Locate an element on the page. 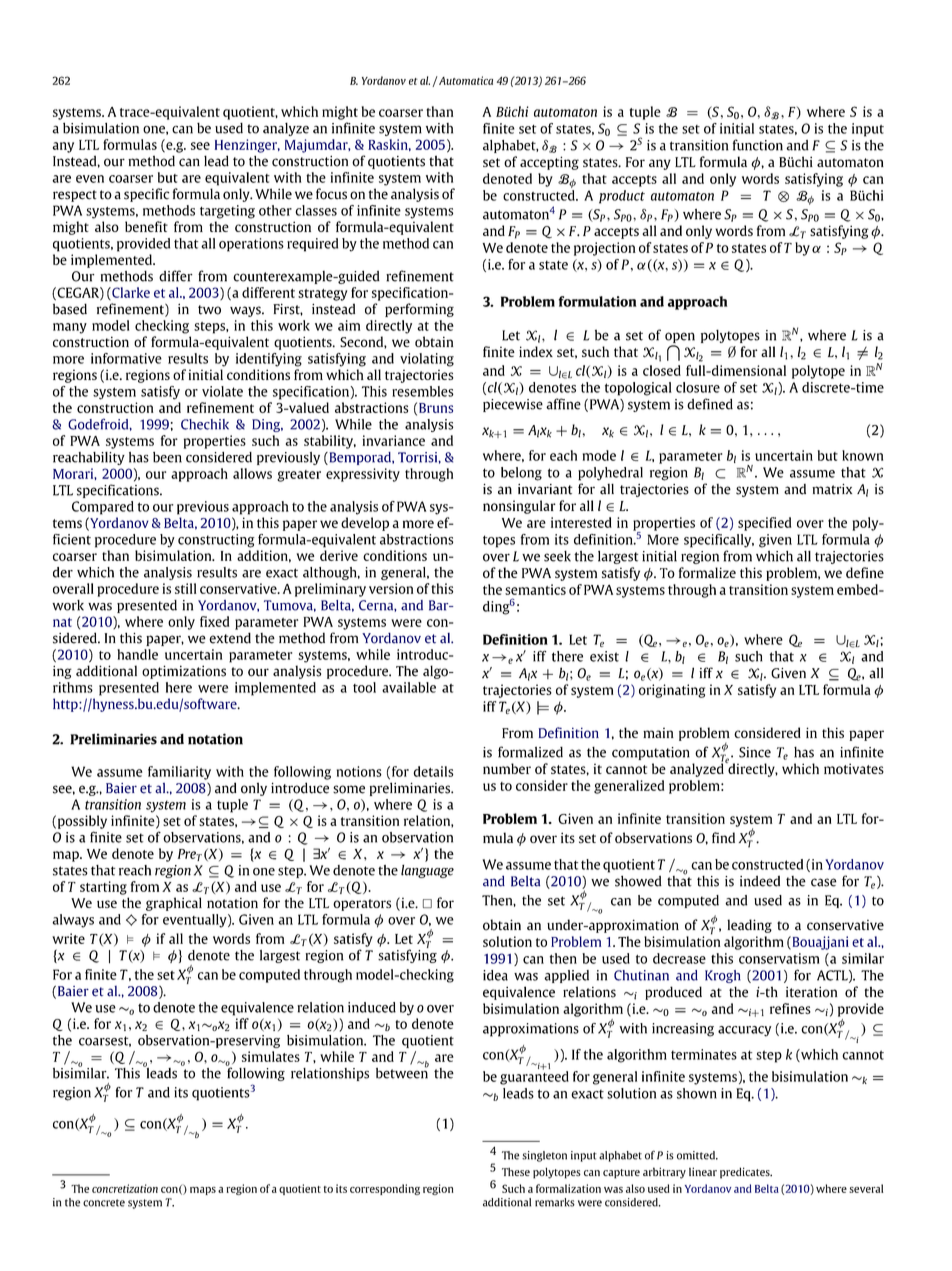  Automatica is located at coordinates (465, 80).
